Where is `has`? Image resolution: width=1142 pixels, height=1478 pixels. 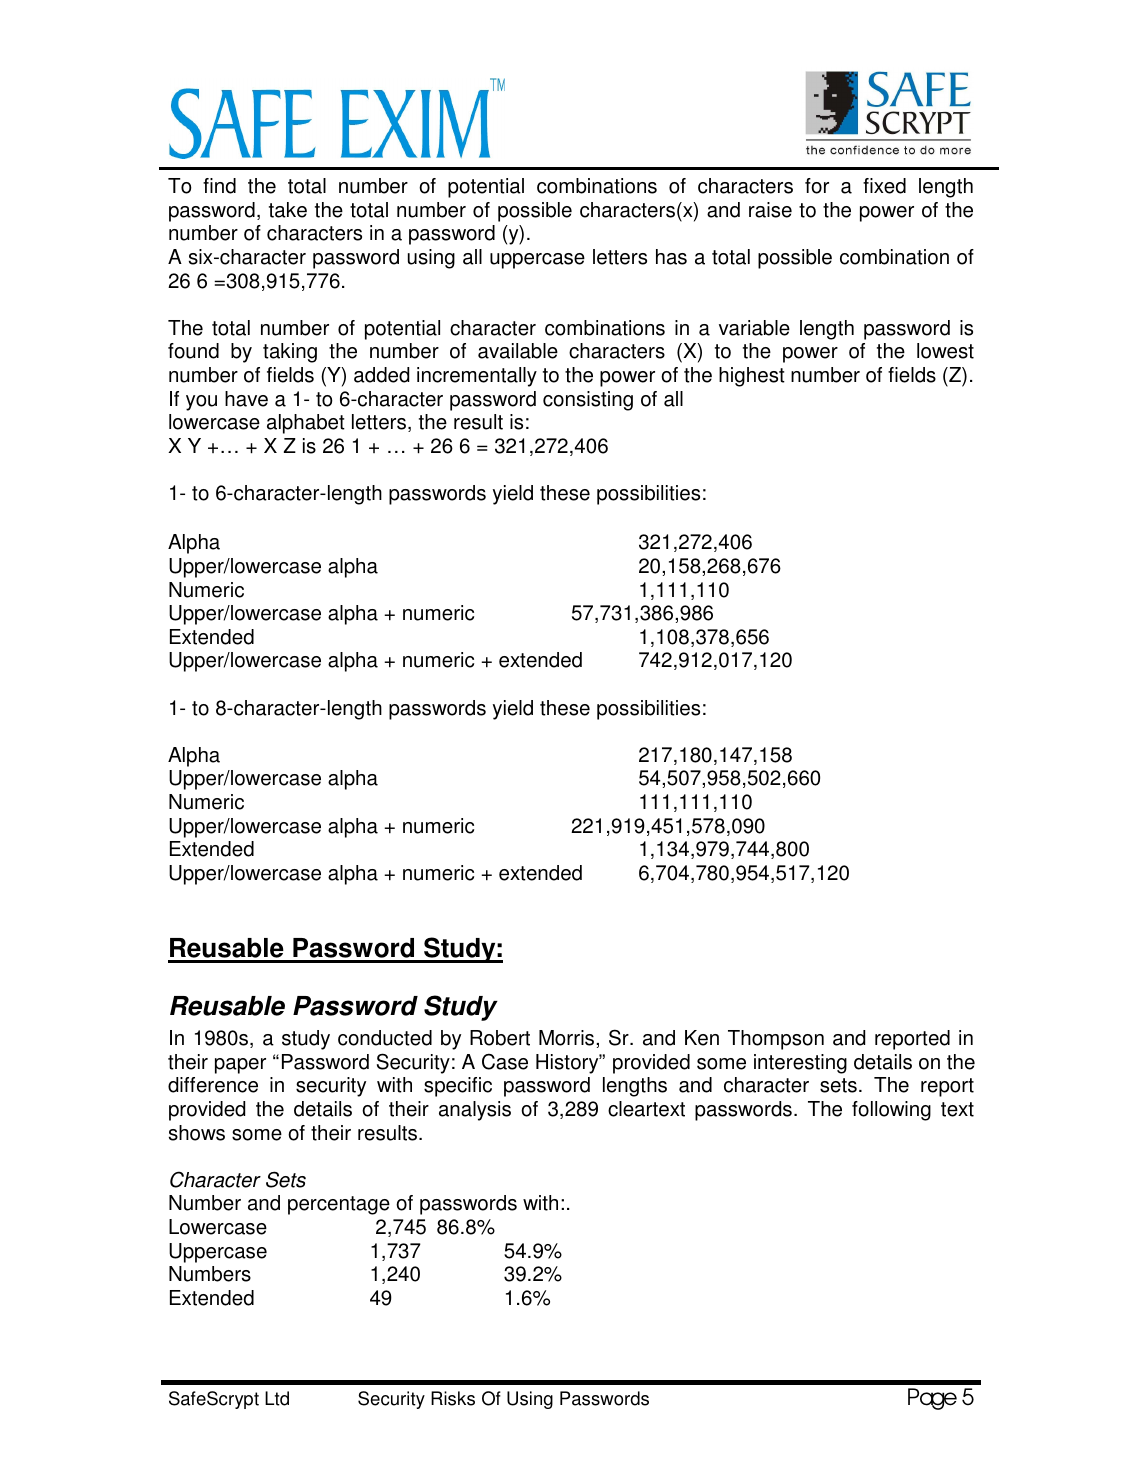 has is located at coordinates (671, 257).
